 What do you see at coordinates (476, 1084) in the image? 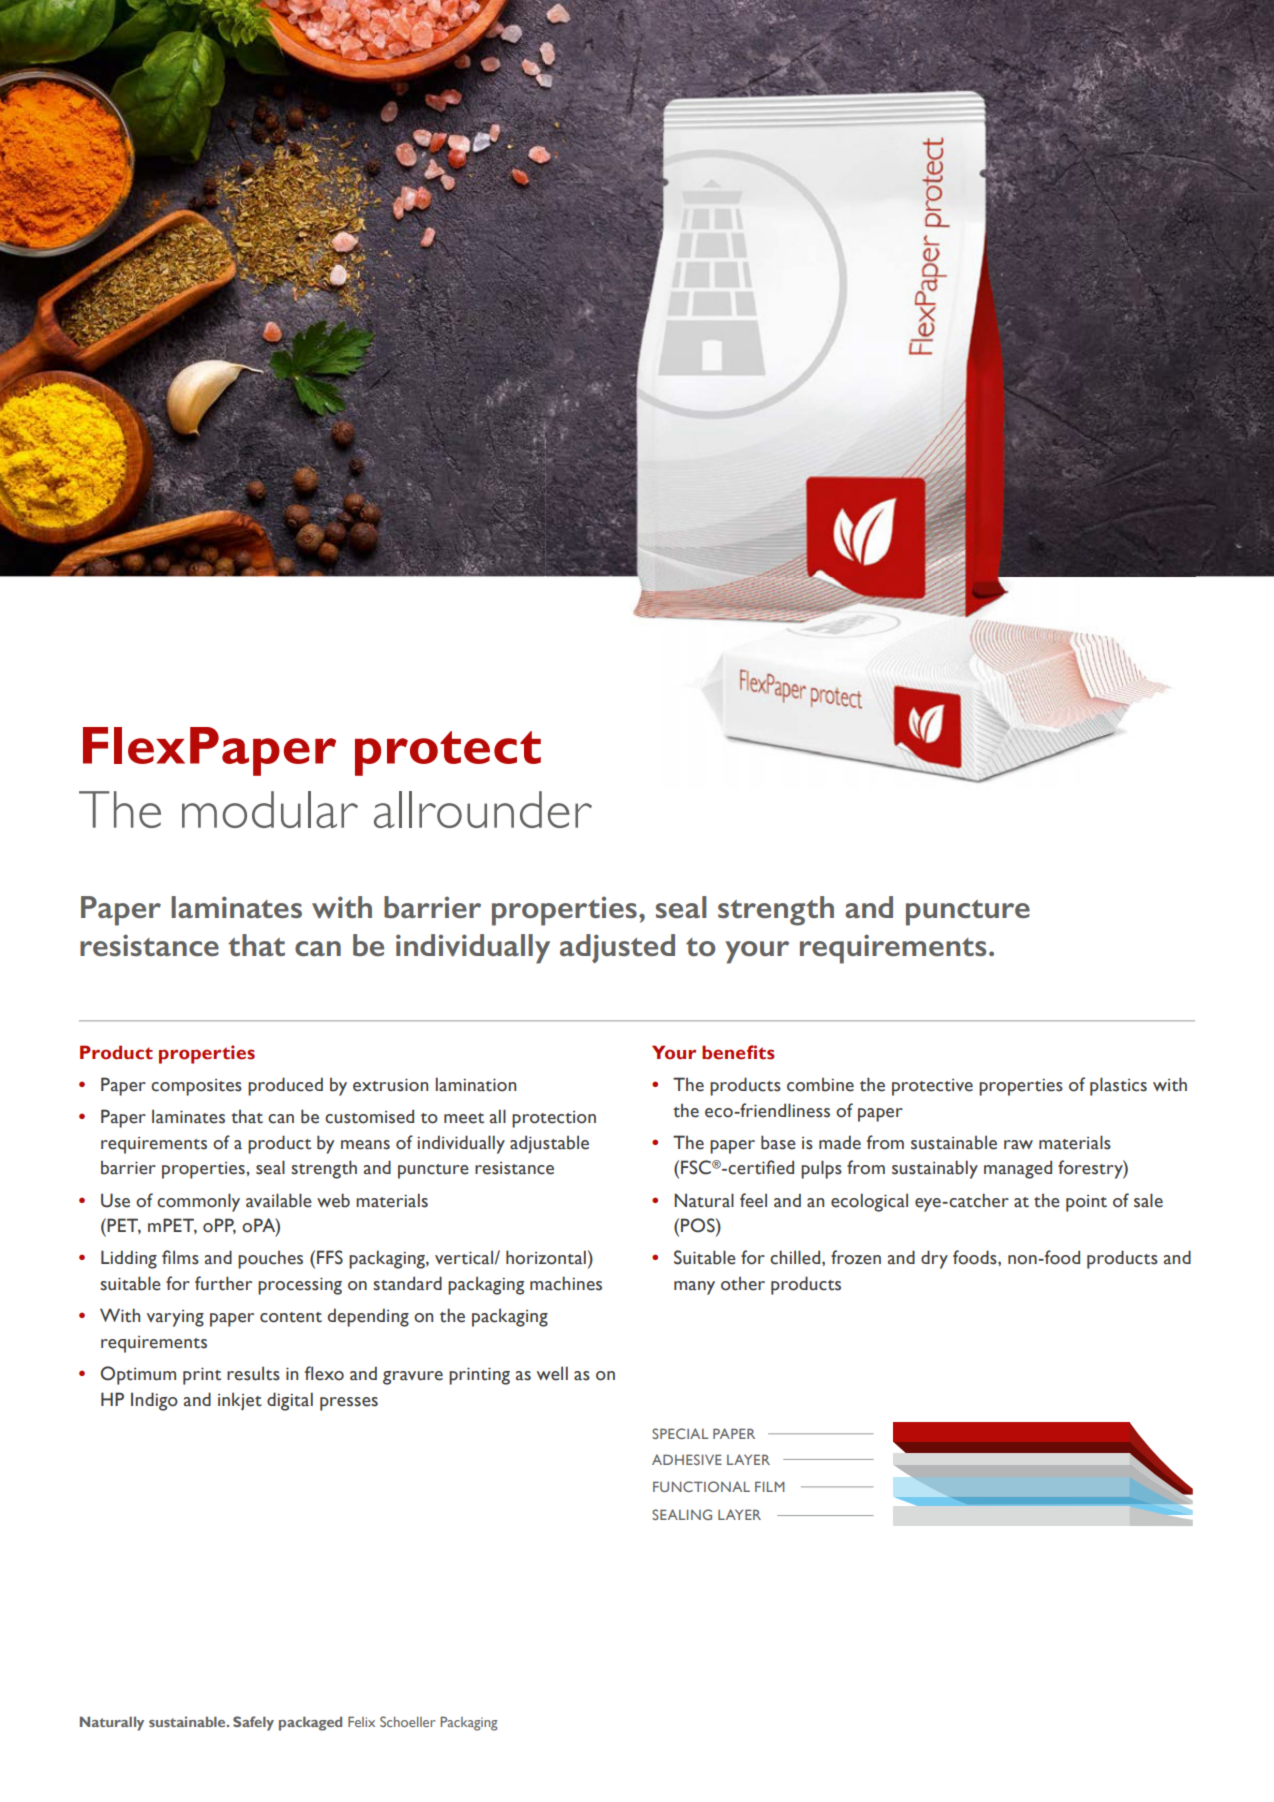
I see `lamination` at bounding box center [476, 1084].
